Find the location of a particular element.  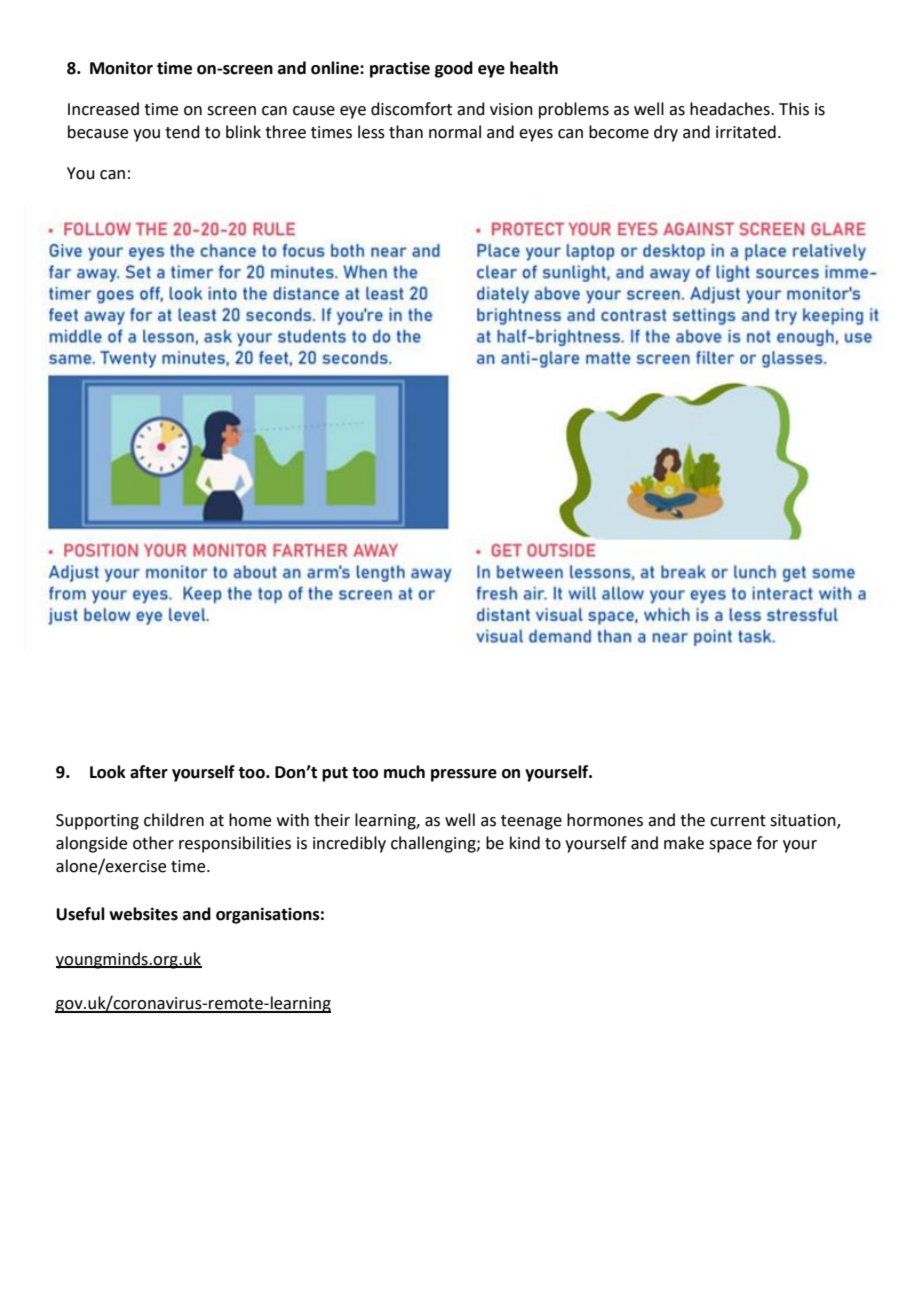

Monitor is located at coordinates (121, 68).
